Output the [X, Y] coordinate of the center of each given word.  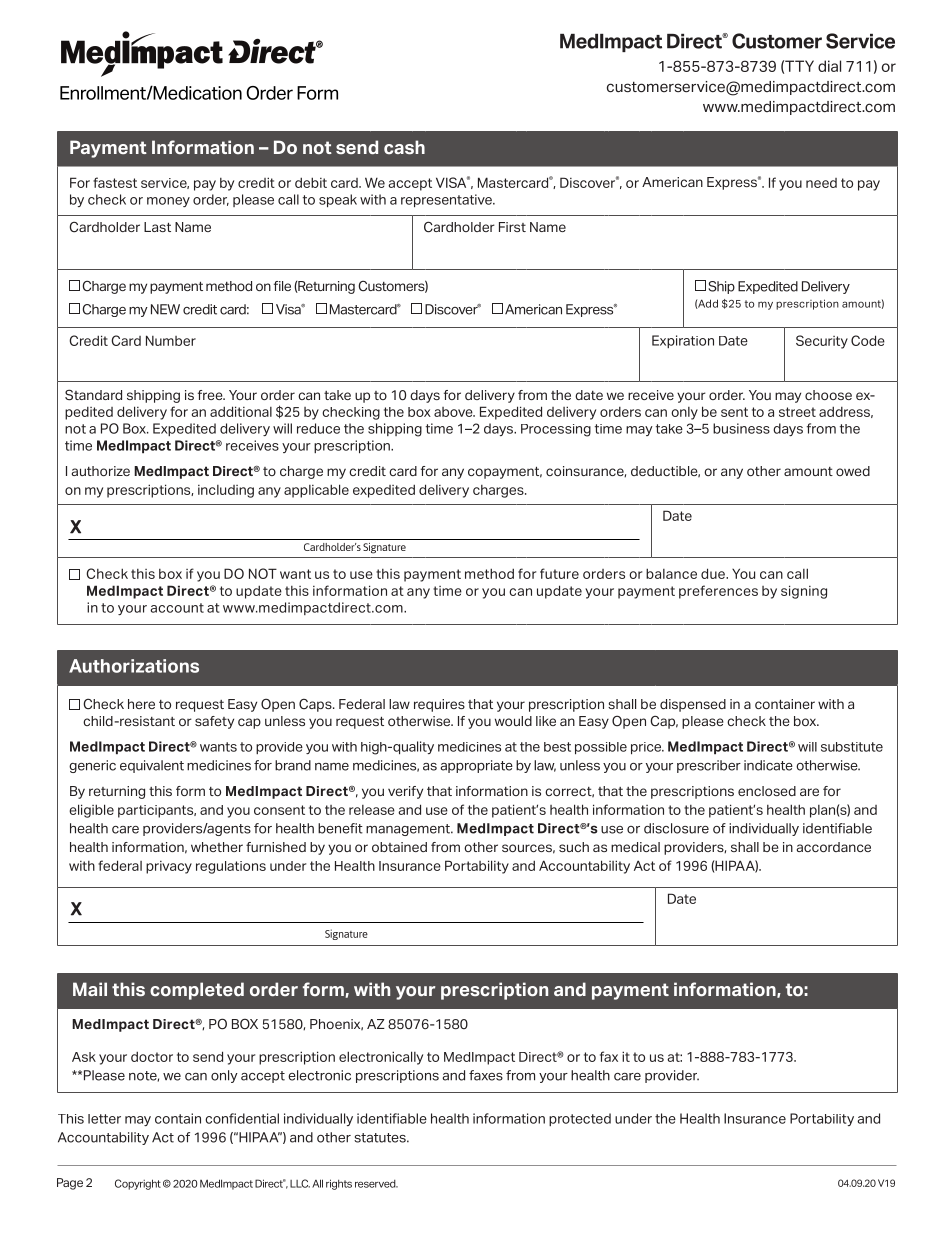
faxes [486, 1075]
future [559, 573]
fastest [115, 182]
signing [804, 592]
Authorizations [134, 666]
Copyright [138, 1184]
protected [580, 1119]
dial [829, 66]
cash [404, 147]
